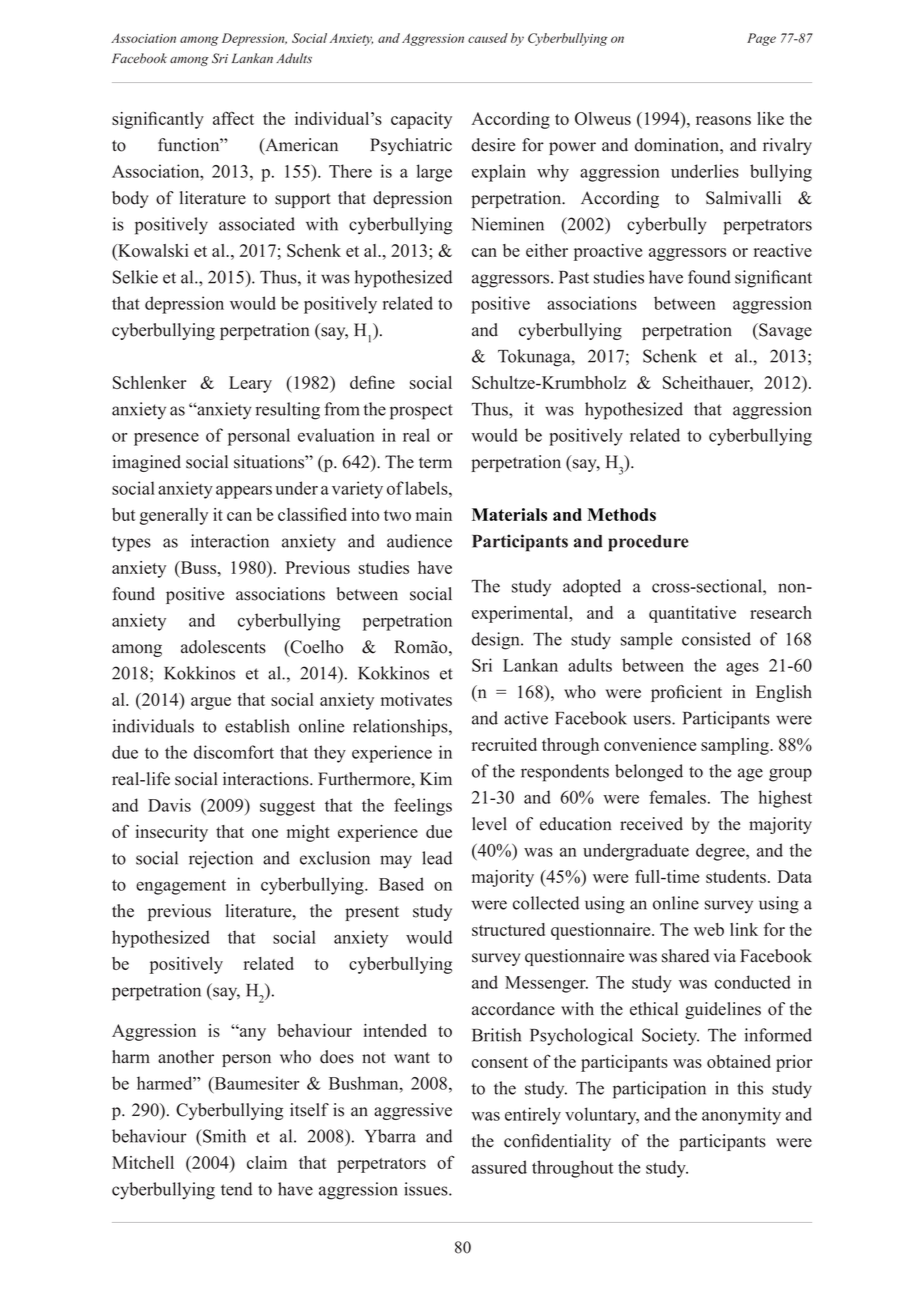 This document has width=924, height=1308. What do you see at coordinates (181, 887) in the document?
I see `engagement` at bounding box center [181, 887].
